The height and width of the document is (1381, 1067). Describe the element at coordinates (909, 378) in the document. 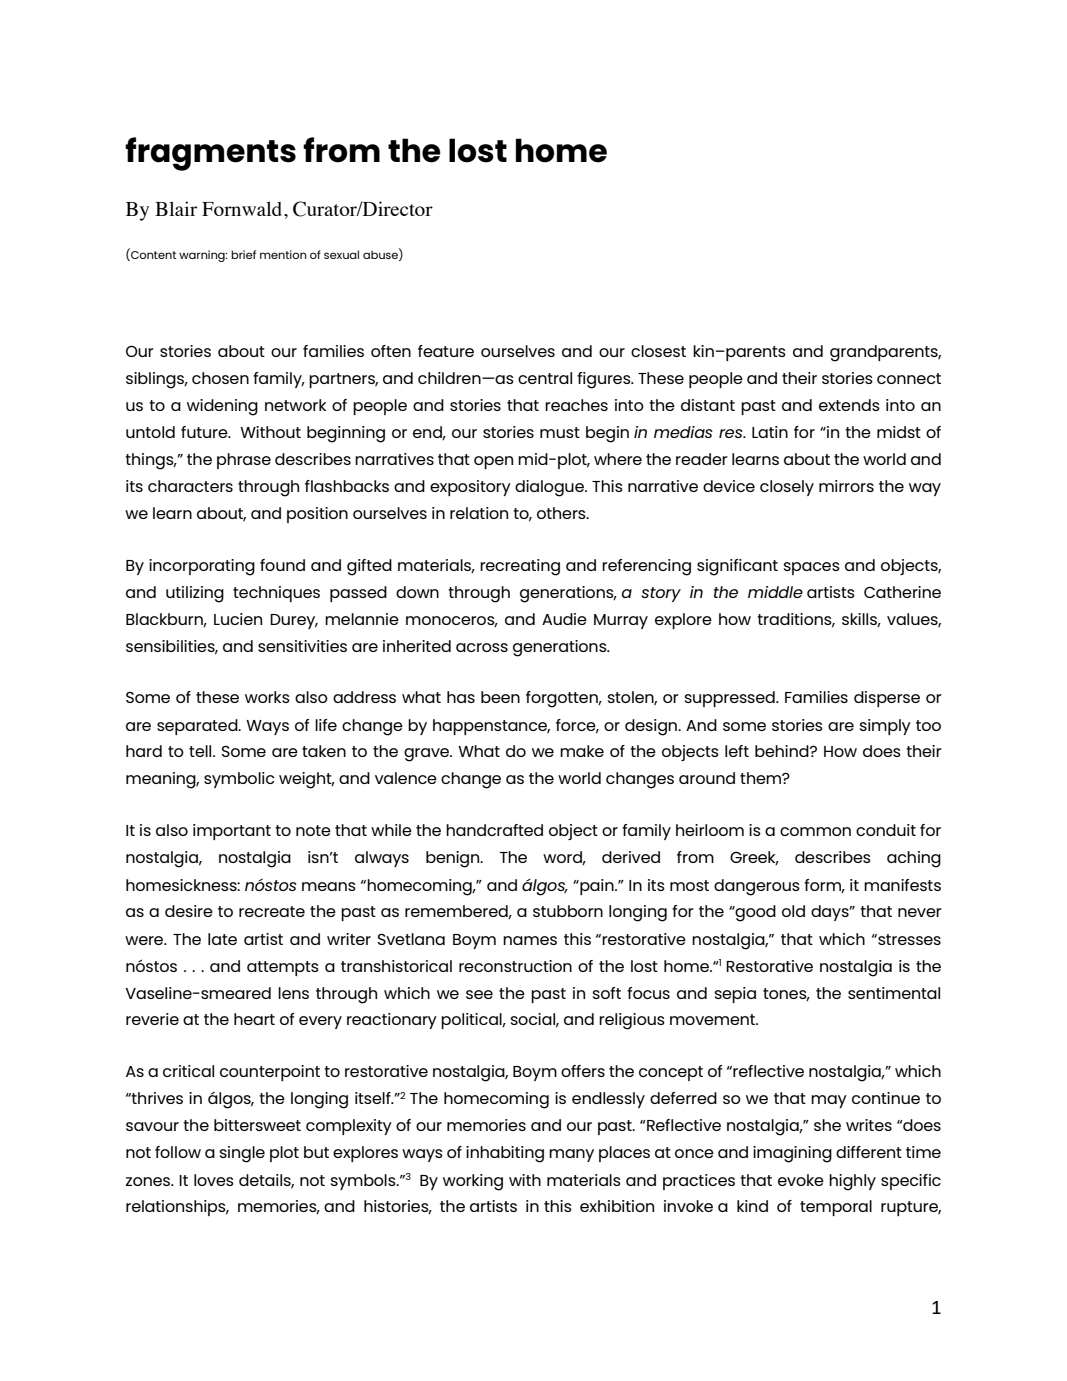

I see `connect` at that location.
